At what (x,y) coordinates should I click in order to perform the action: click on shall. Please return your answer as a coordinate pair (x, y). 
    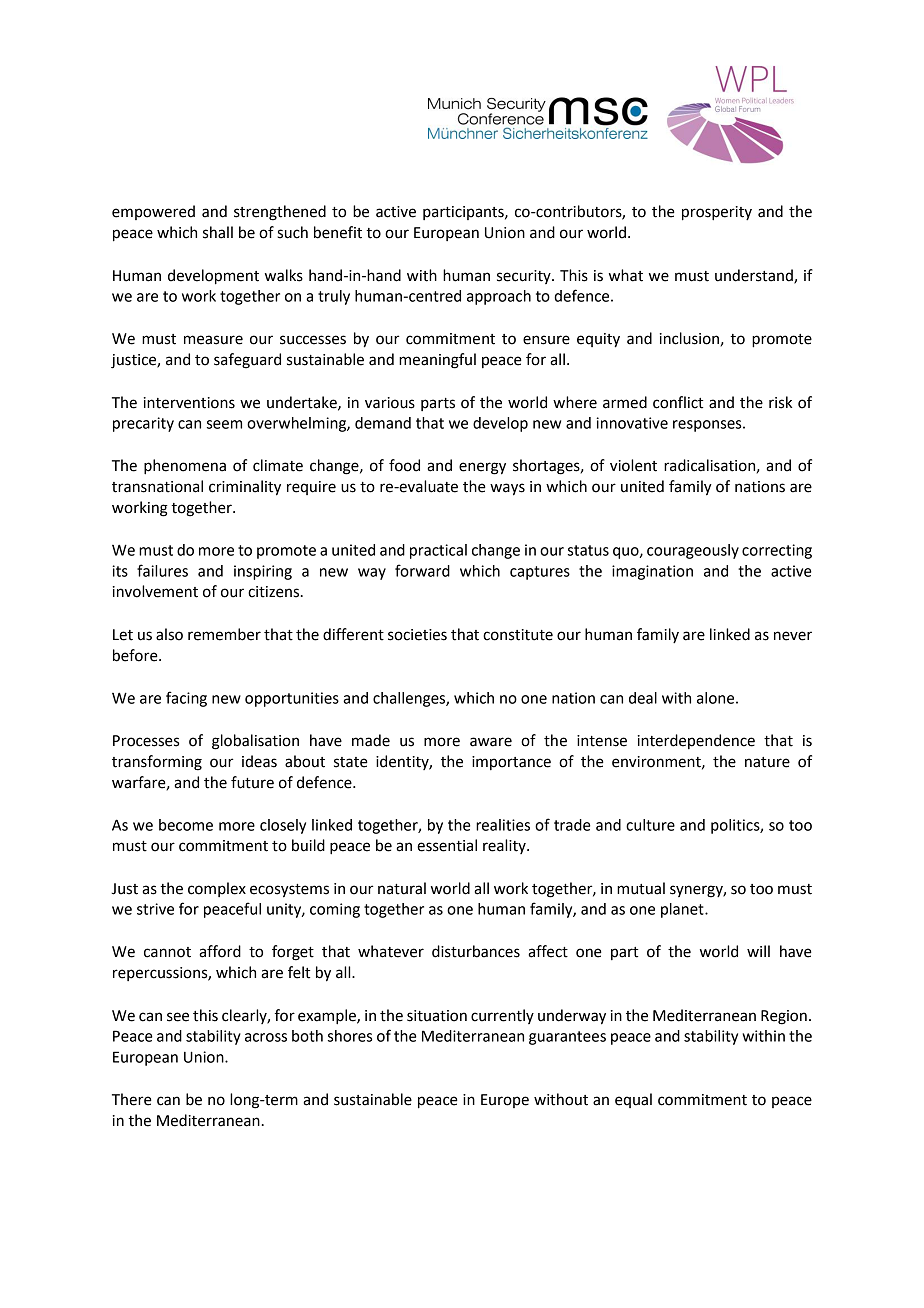
    Looking at the image, I should click on (218, 232).
